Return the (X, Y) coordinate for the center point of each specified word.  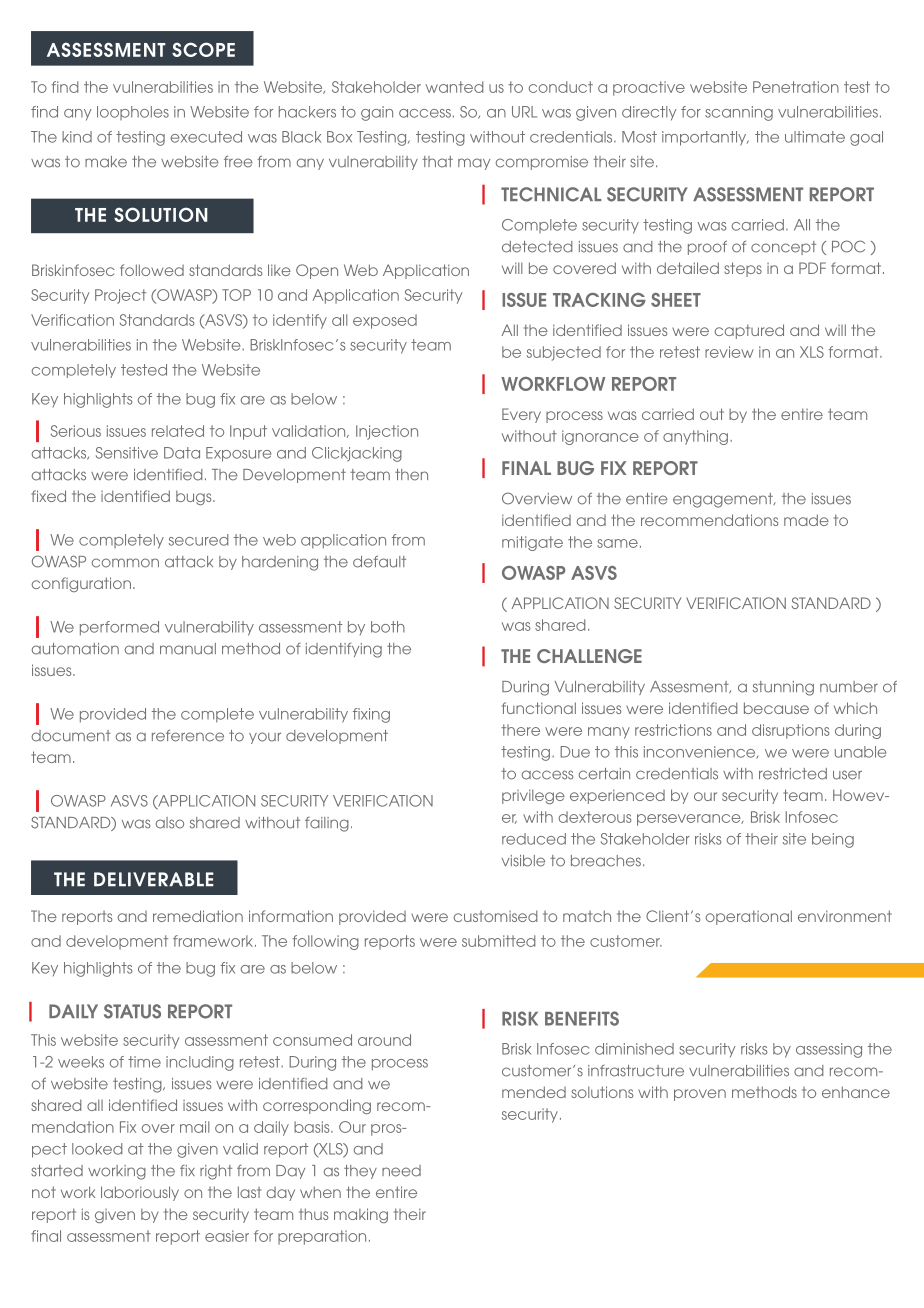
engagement (724, 500)
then (411, 475)
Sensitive (127, 453)
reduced (534, 839)
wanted (455, 87)
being (833, 840)
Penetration (796, 87)
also (170, 823)
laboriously (140, 1193)
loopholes (133, 113)
